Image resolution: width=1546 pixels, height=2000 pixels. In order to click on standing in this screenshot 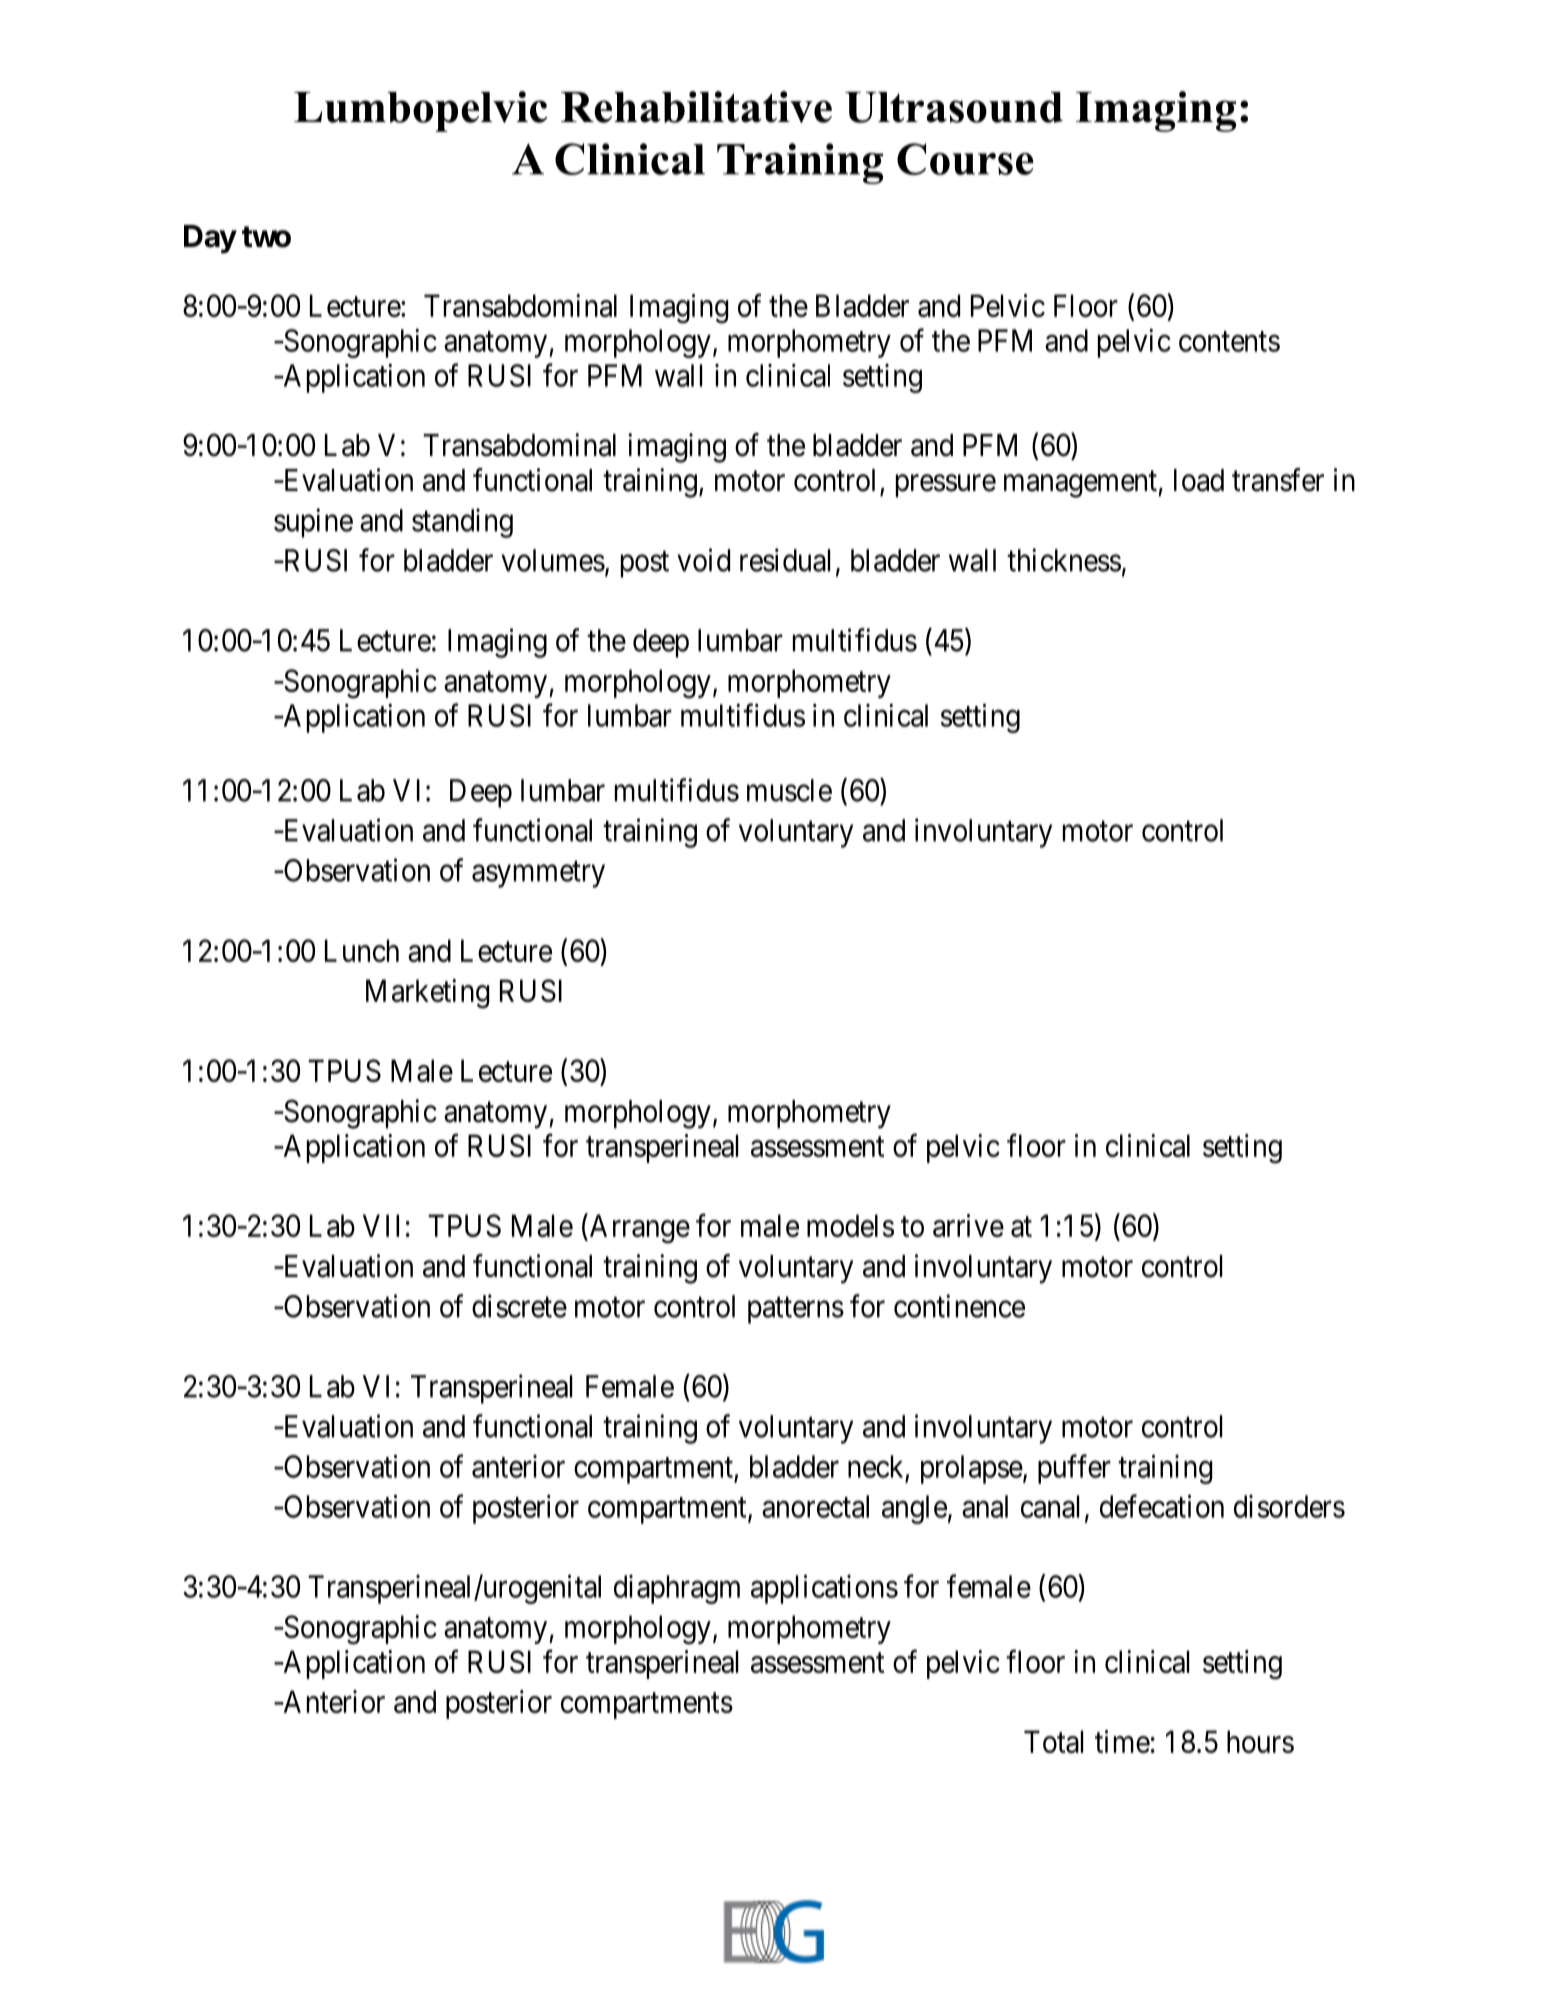, I will do `click(462, 523)`.
